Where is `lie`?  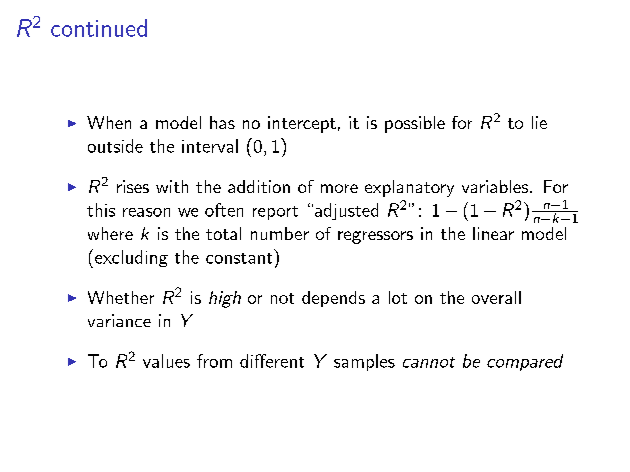
lie is located at coordinates (539, 122).
